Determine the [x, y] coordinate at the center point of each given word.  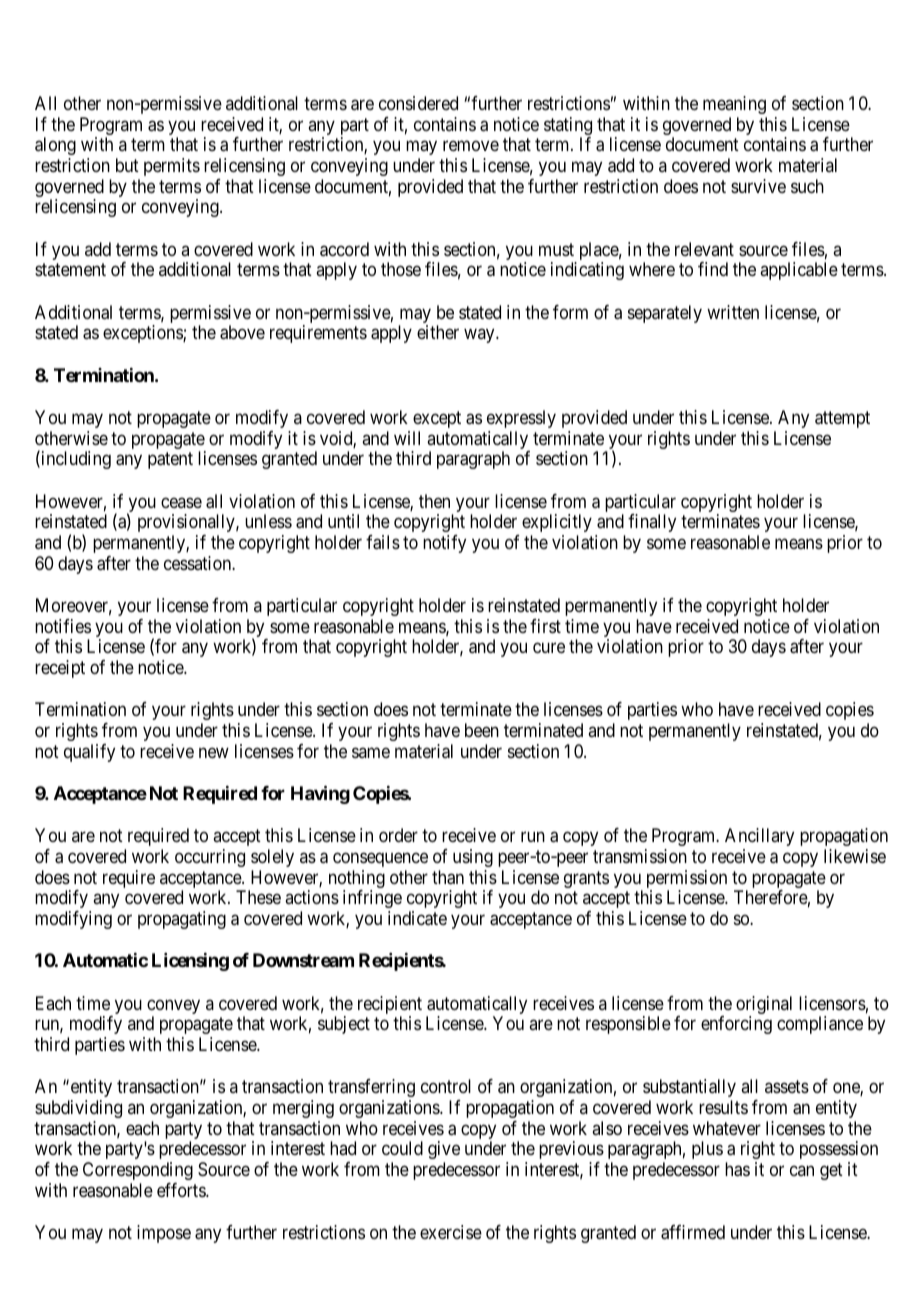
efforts [182, 1190]
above [242, 332]
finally [652, 523]
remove [471, 146]
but [127, 165]
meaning [734, 105]
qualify [89, 753]
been [482, 730]
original [764, 1006]
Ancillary [759, 837]
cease [181, 502]
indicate [417, 918]
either [438, 332]
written [733, 312]
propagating [182, 920]
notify [444, 544]
